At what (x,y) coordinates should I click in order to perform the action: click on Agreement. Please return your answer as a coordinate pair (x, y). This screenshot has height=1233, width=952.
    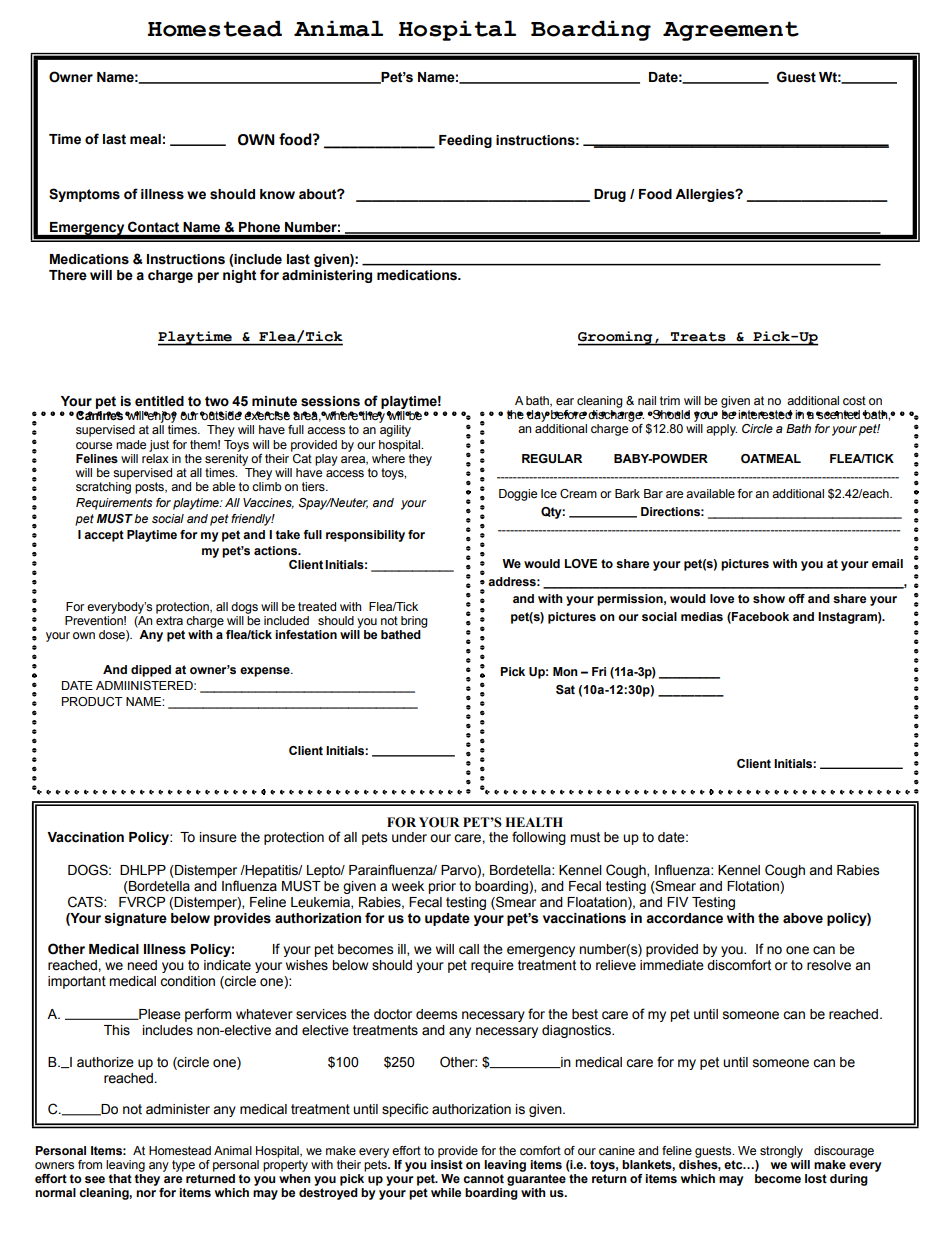
    Looking at the image, I should click on (731, 31).
